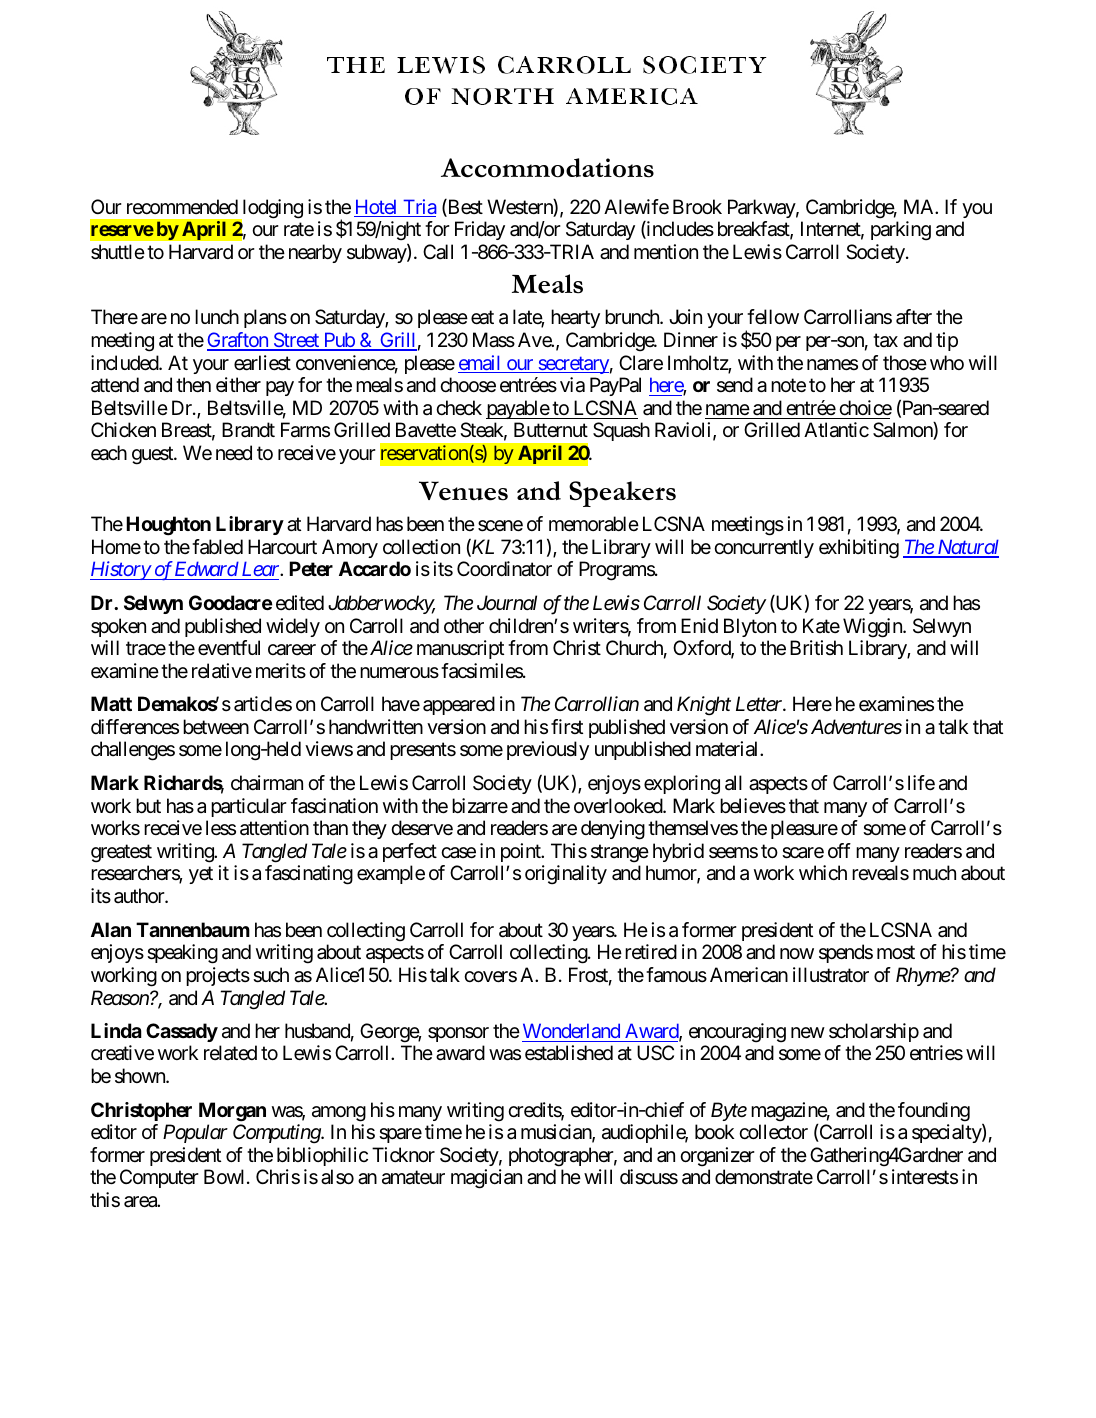 This screenshot has width=1096, height=1418. What do you see at coordinates (195, 1133) in the screenshot?
I see `Popular` at bounding box center [195, 1133].
